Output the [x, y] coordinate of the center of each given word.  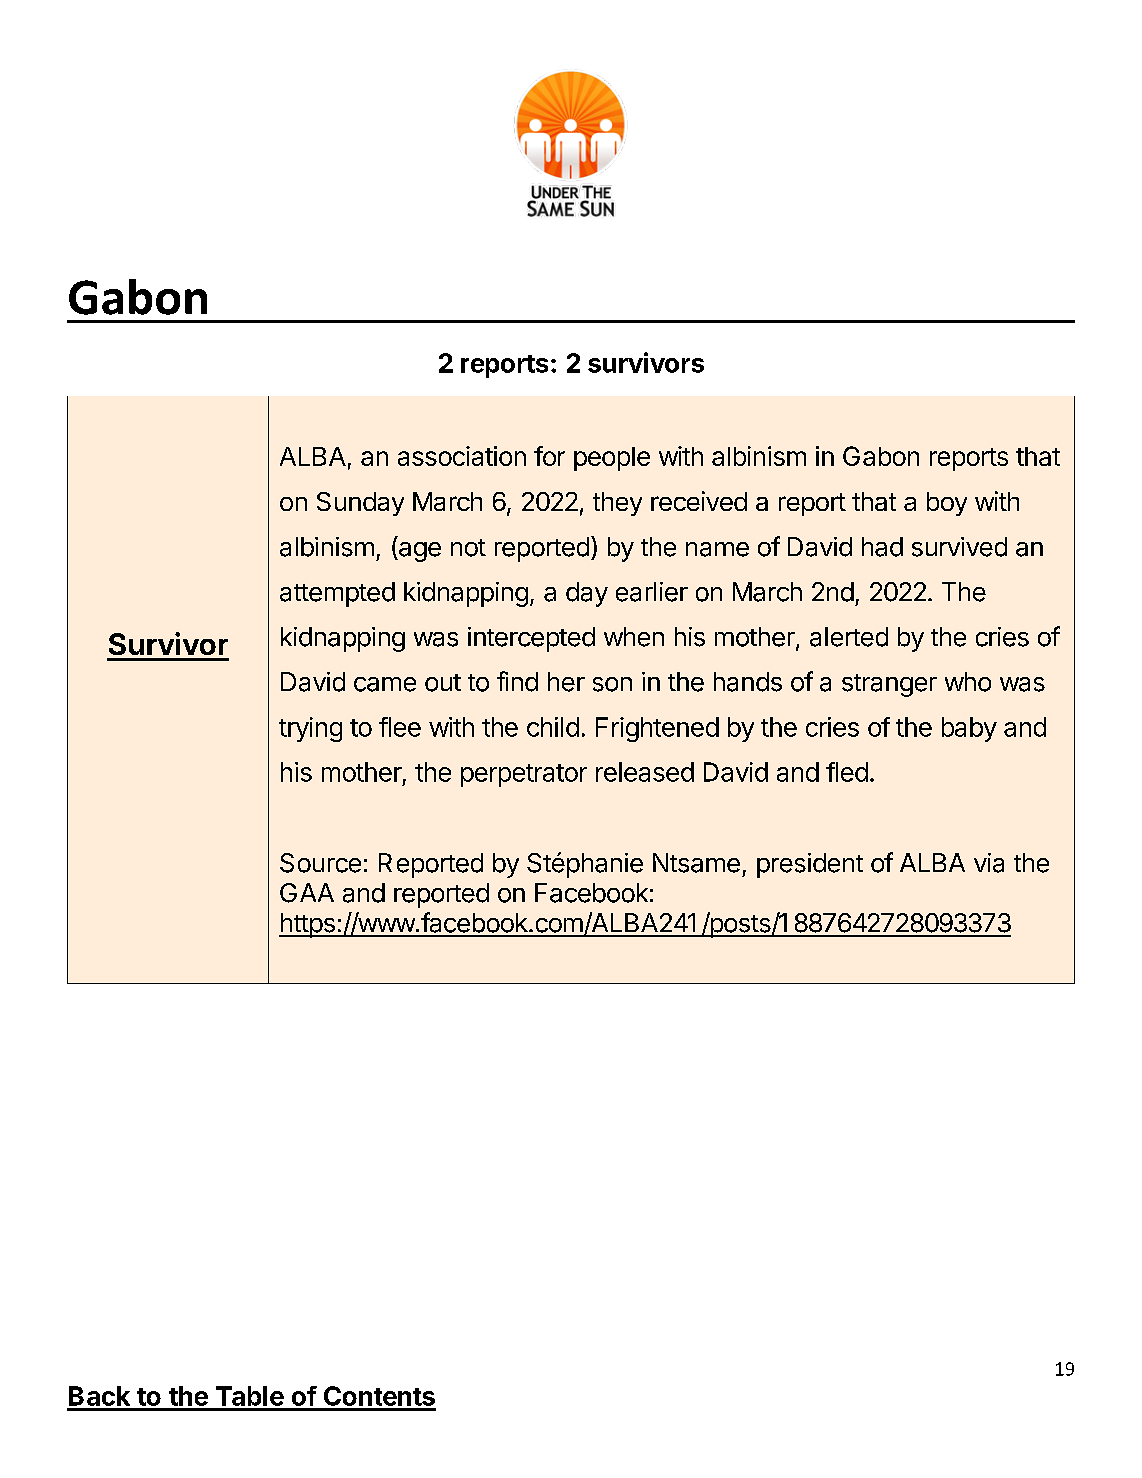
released [645, 772]
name [717, 549]
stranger [889, 685]
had [882, 547]
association [462, 456]
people [612, 459]
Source [320, 863]
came [385, 684]
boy [947, 504]
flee [400, 727]
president [810, 865]
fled [847, 772]
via [989, 863]
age [419, 552]
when [634, 637]
